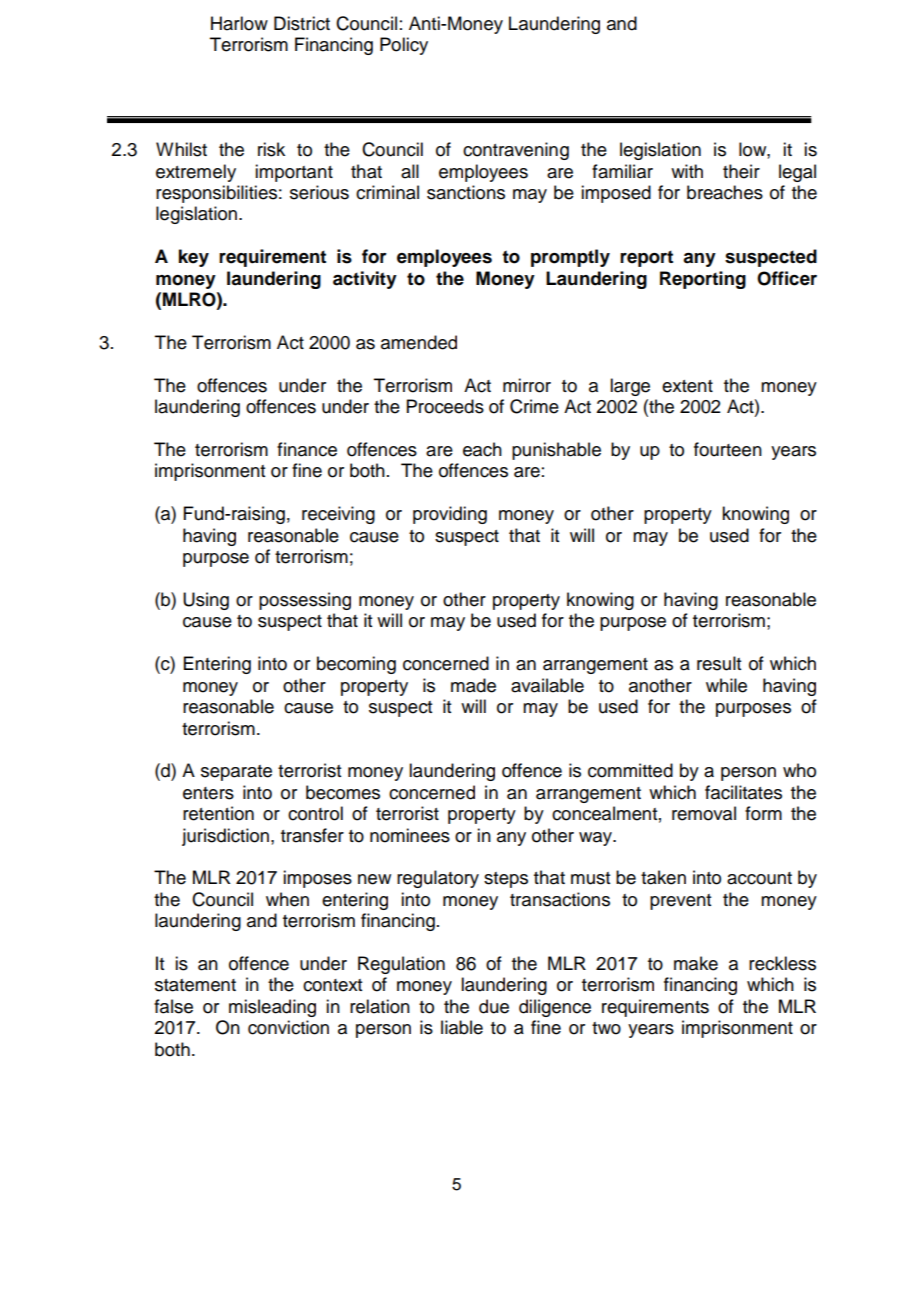  I want to click on their, so click(741, 171).
